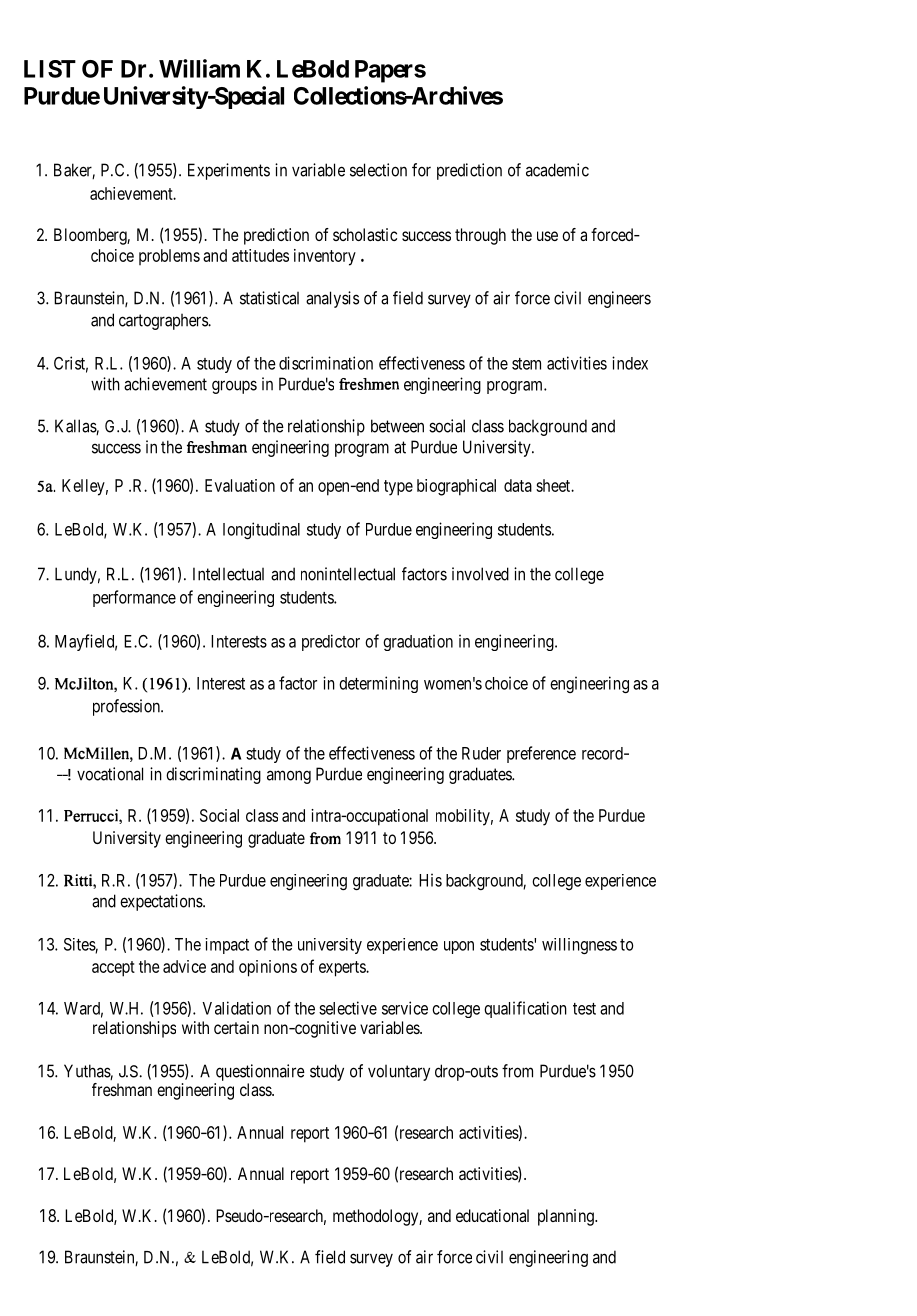  Describe the element at coordinates (240, 485) in the image. I see `Evaluation` at that location.
